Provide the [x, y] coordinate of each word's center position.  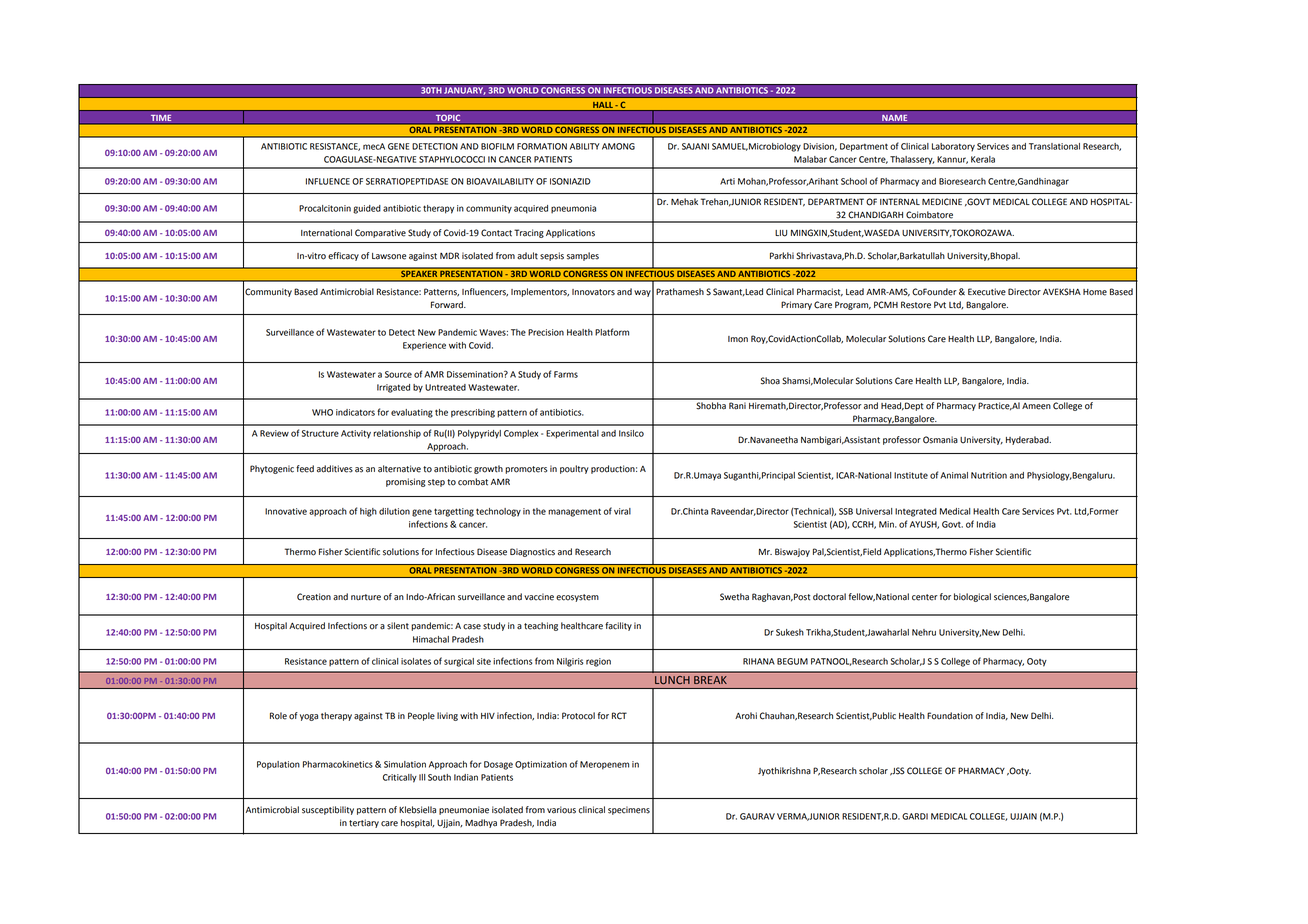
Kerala [983, 159]
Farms [566, 374]
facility [618, 626]
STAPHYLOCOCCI [452, 159]
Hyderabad [1028, 440]
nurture [366, 597]
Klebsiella [417, 810]
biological [972, 597]
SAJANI [695, 146]
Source [398, 374]
